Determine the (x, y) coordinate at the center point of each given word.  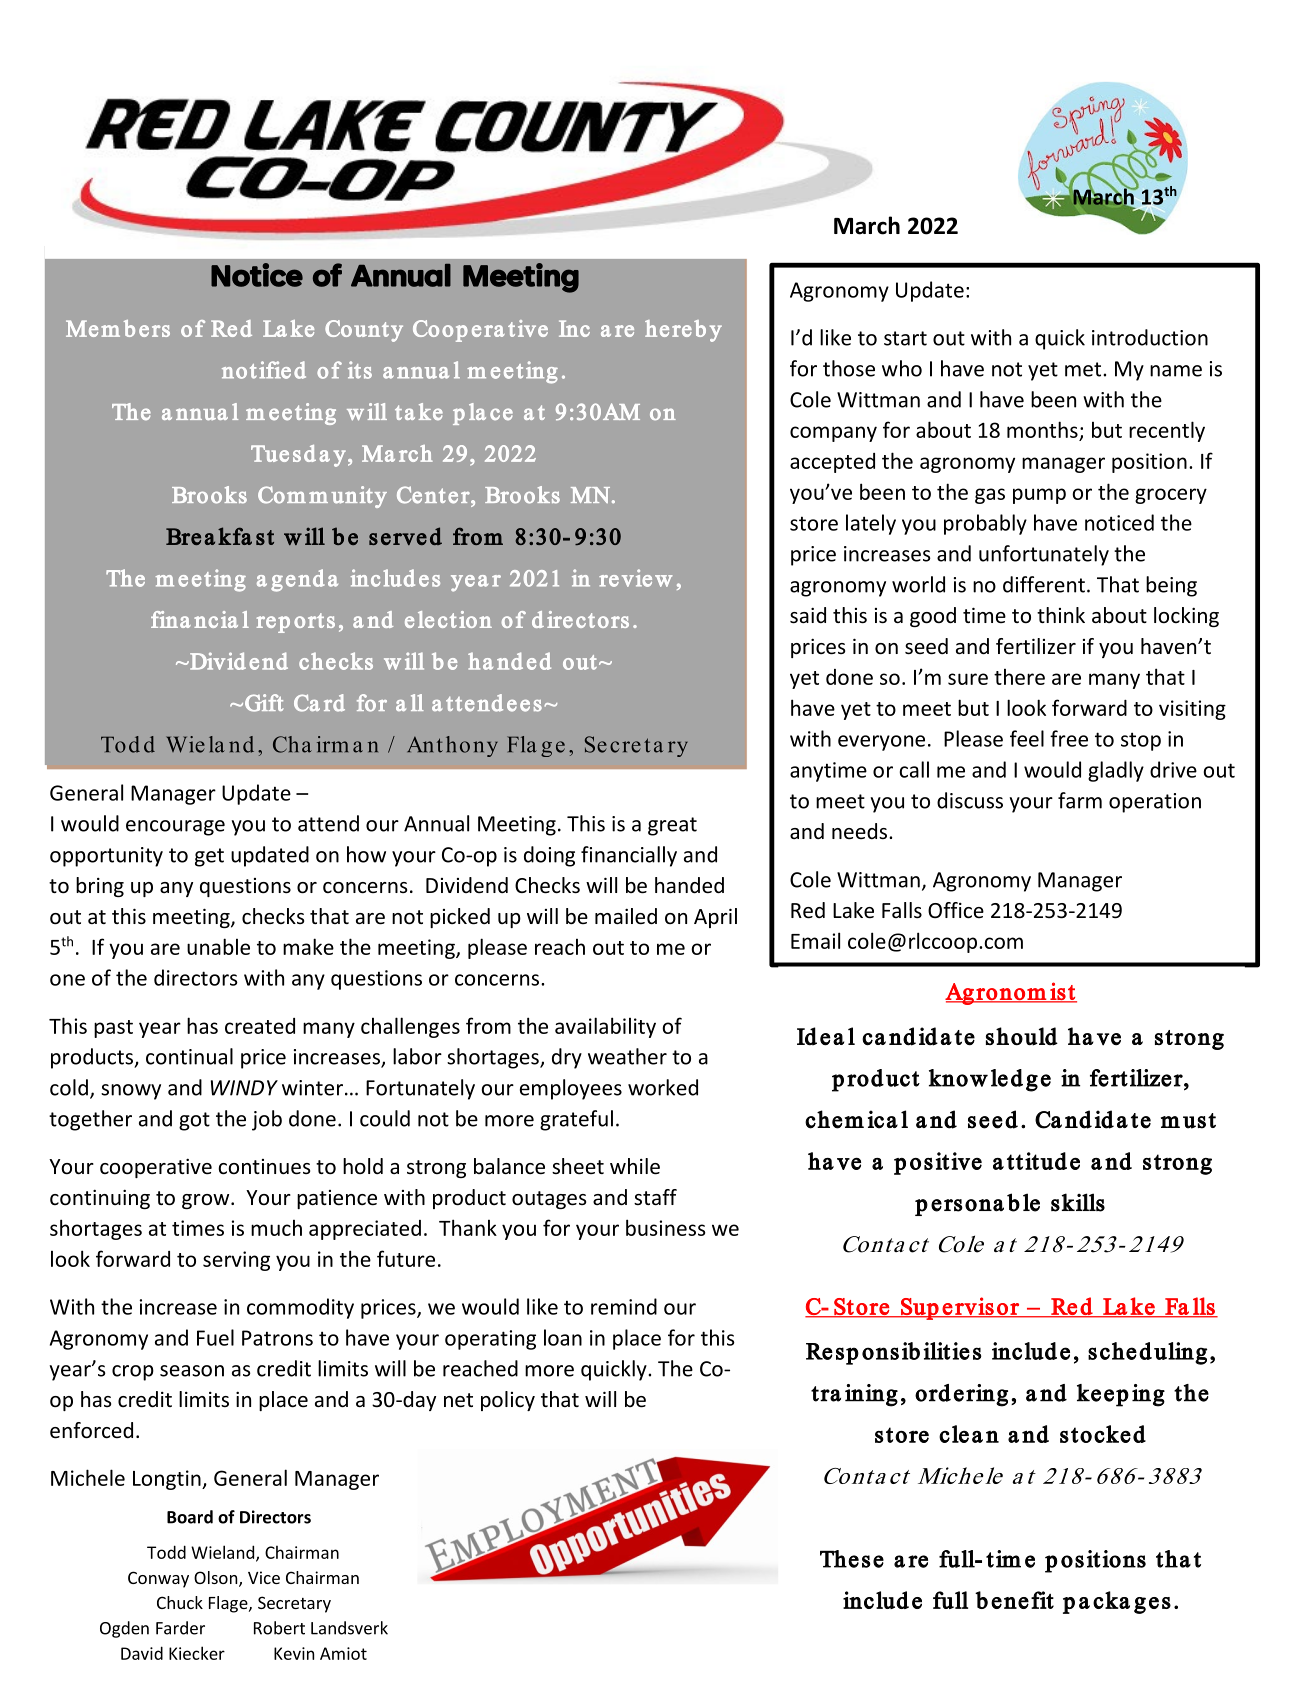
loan (563, 1337)
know (958, 1078)
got (194, 1121)
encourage (175, 828)
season (192, 1371)
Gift (264, 703)
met (1084, 369)
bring (100, 887)
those (849, 368)
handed (689, 885)
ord (933, 1393)
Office (956, 910)
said (808, 615)
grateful (576, 1120)
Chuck (180, 1602)
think (1061, 615)
